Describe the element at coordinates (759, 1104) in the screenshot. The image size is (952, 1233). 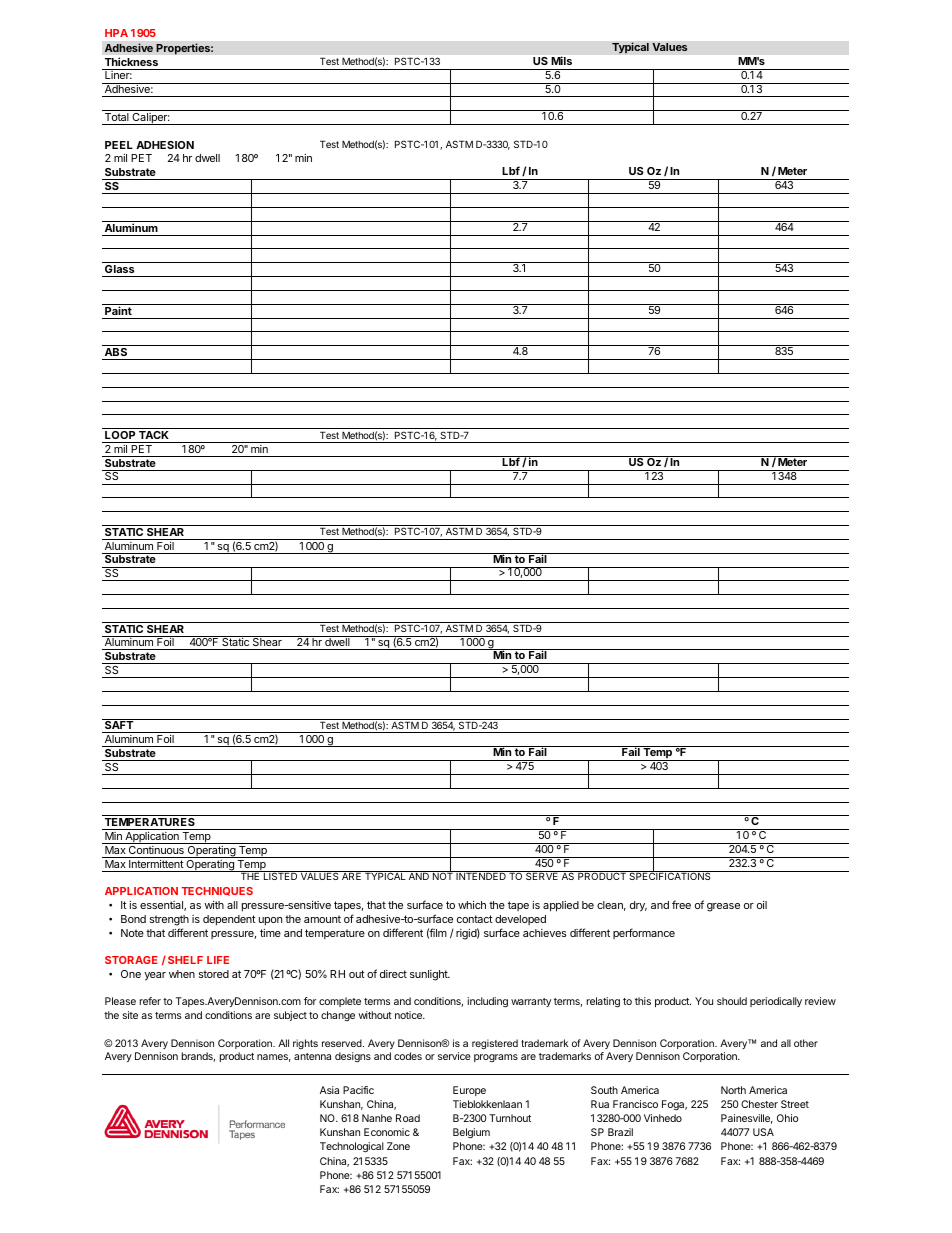
I see `Chester` at that location.
